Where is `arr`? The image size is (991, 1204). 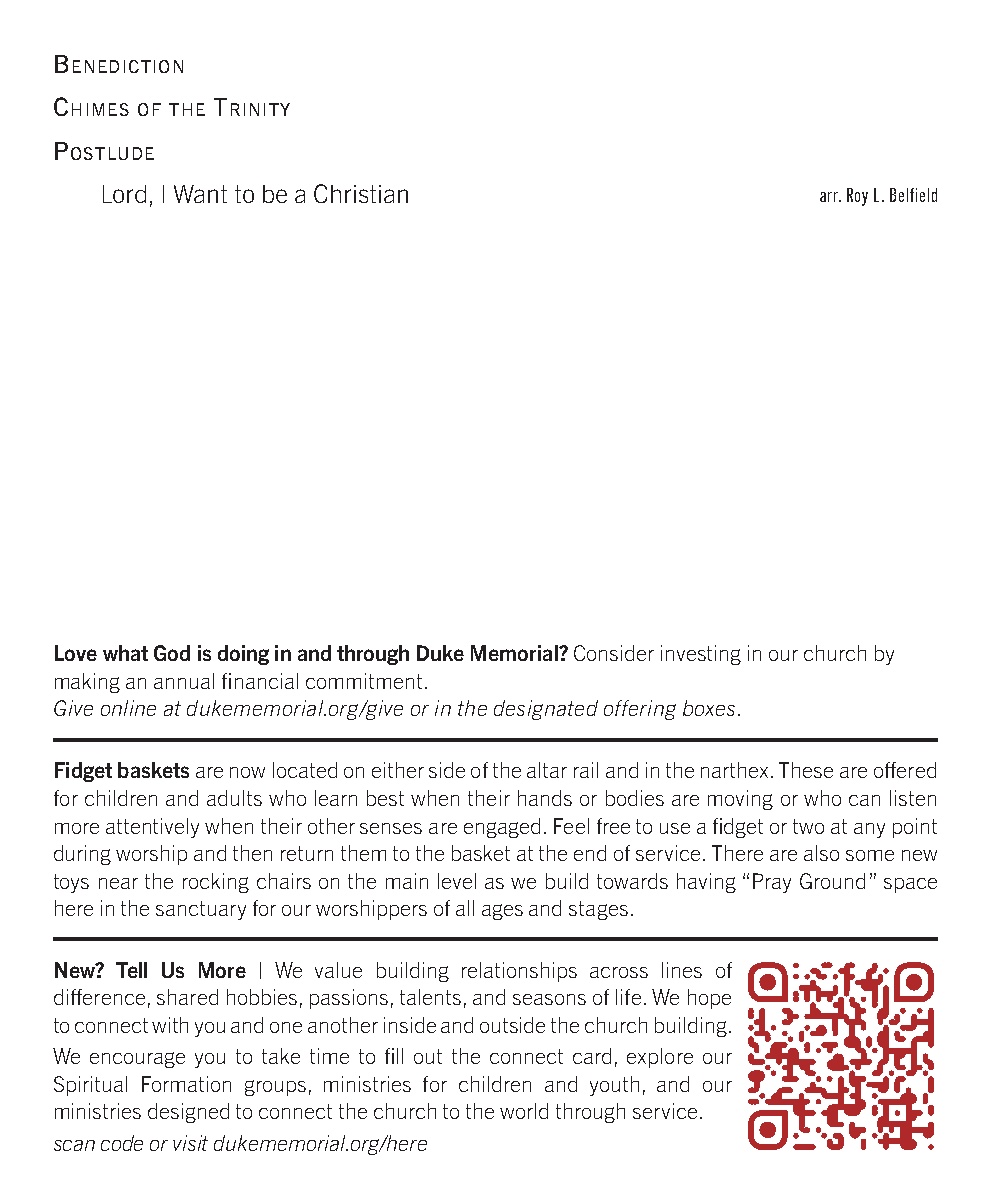 arr is located at coordinates (830, 197).
